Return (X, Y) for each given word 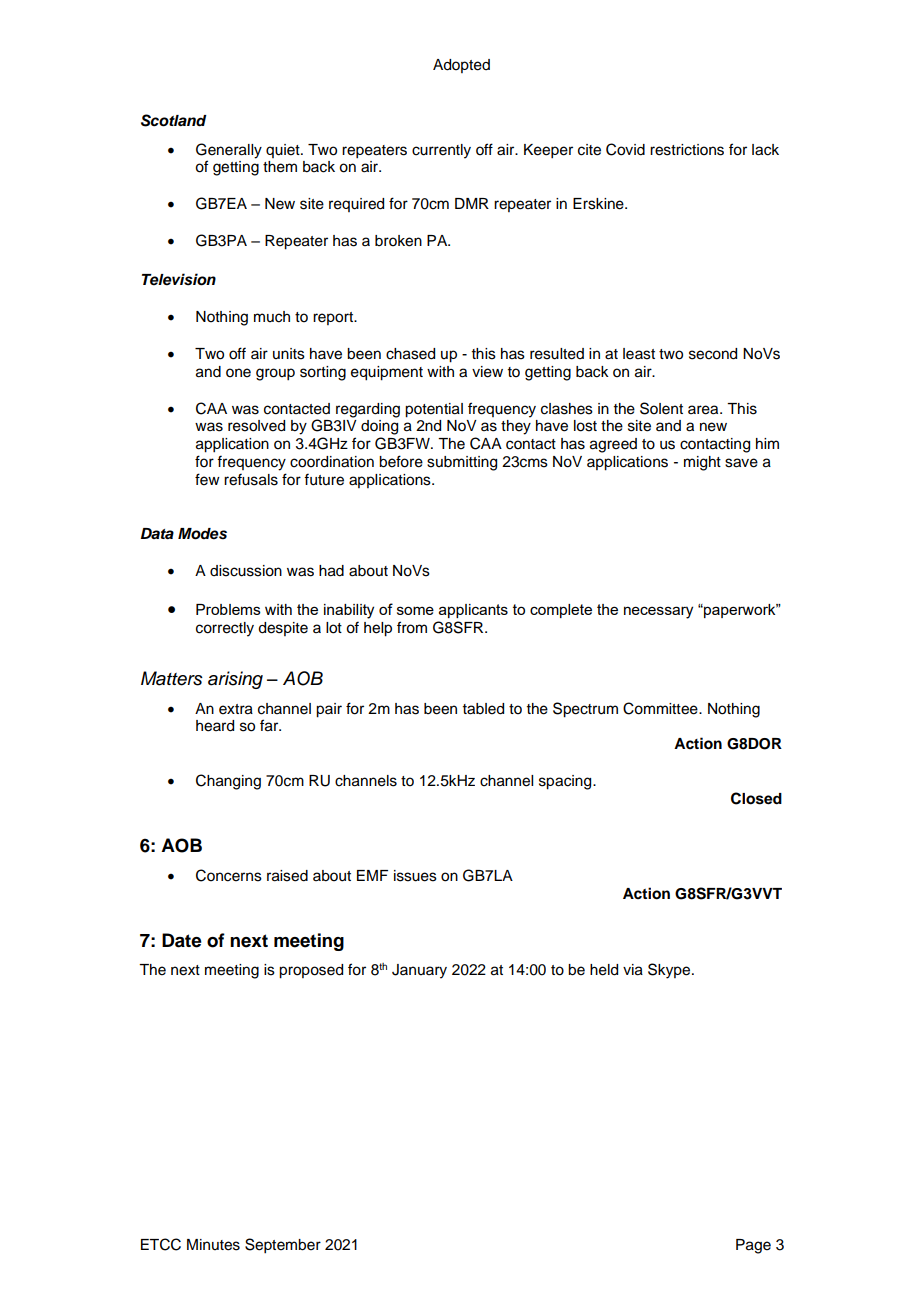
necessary (658, 612)
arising (235, 680)
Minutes (213, 1245)
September (283, 1246)
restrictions (687, 150)
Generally (229, 152)
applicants (473, 611)
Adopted (461, 66)
